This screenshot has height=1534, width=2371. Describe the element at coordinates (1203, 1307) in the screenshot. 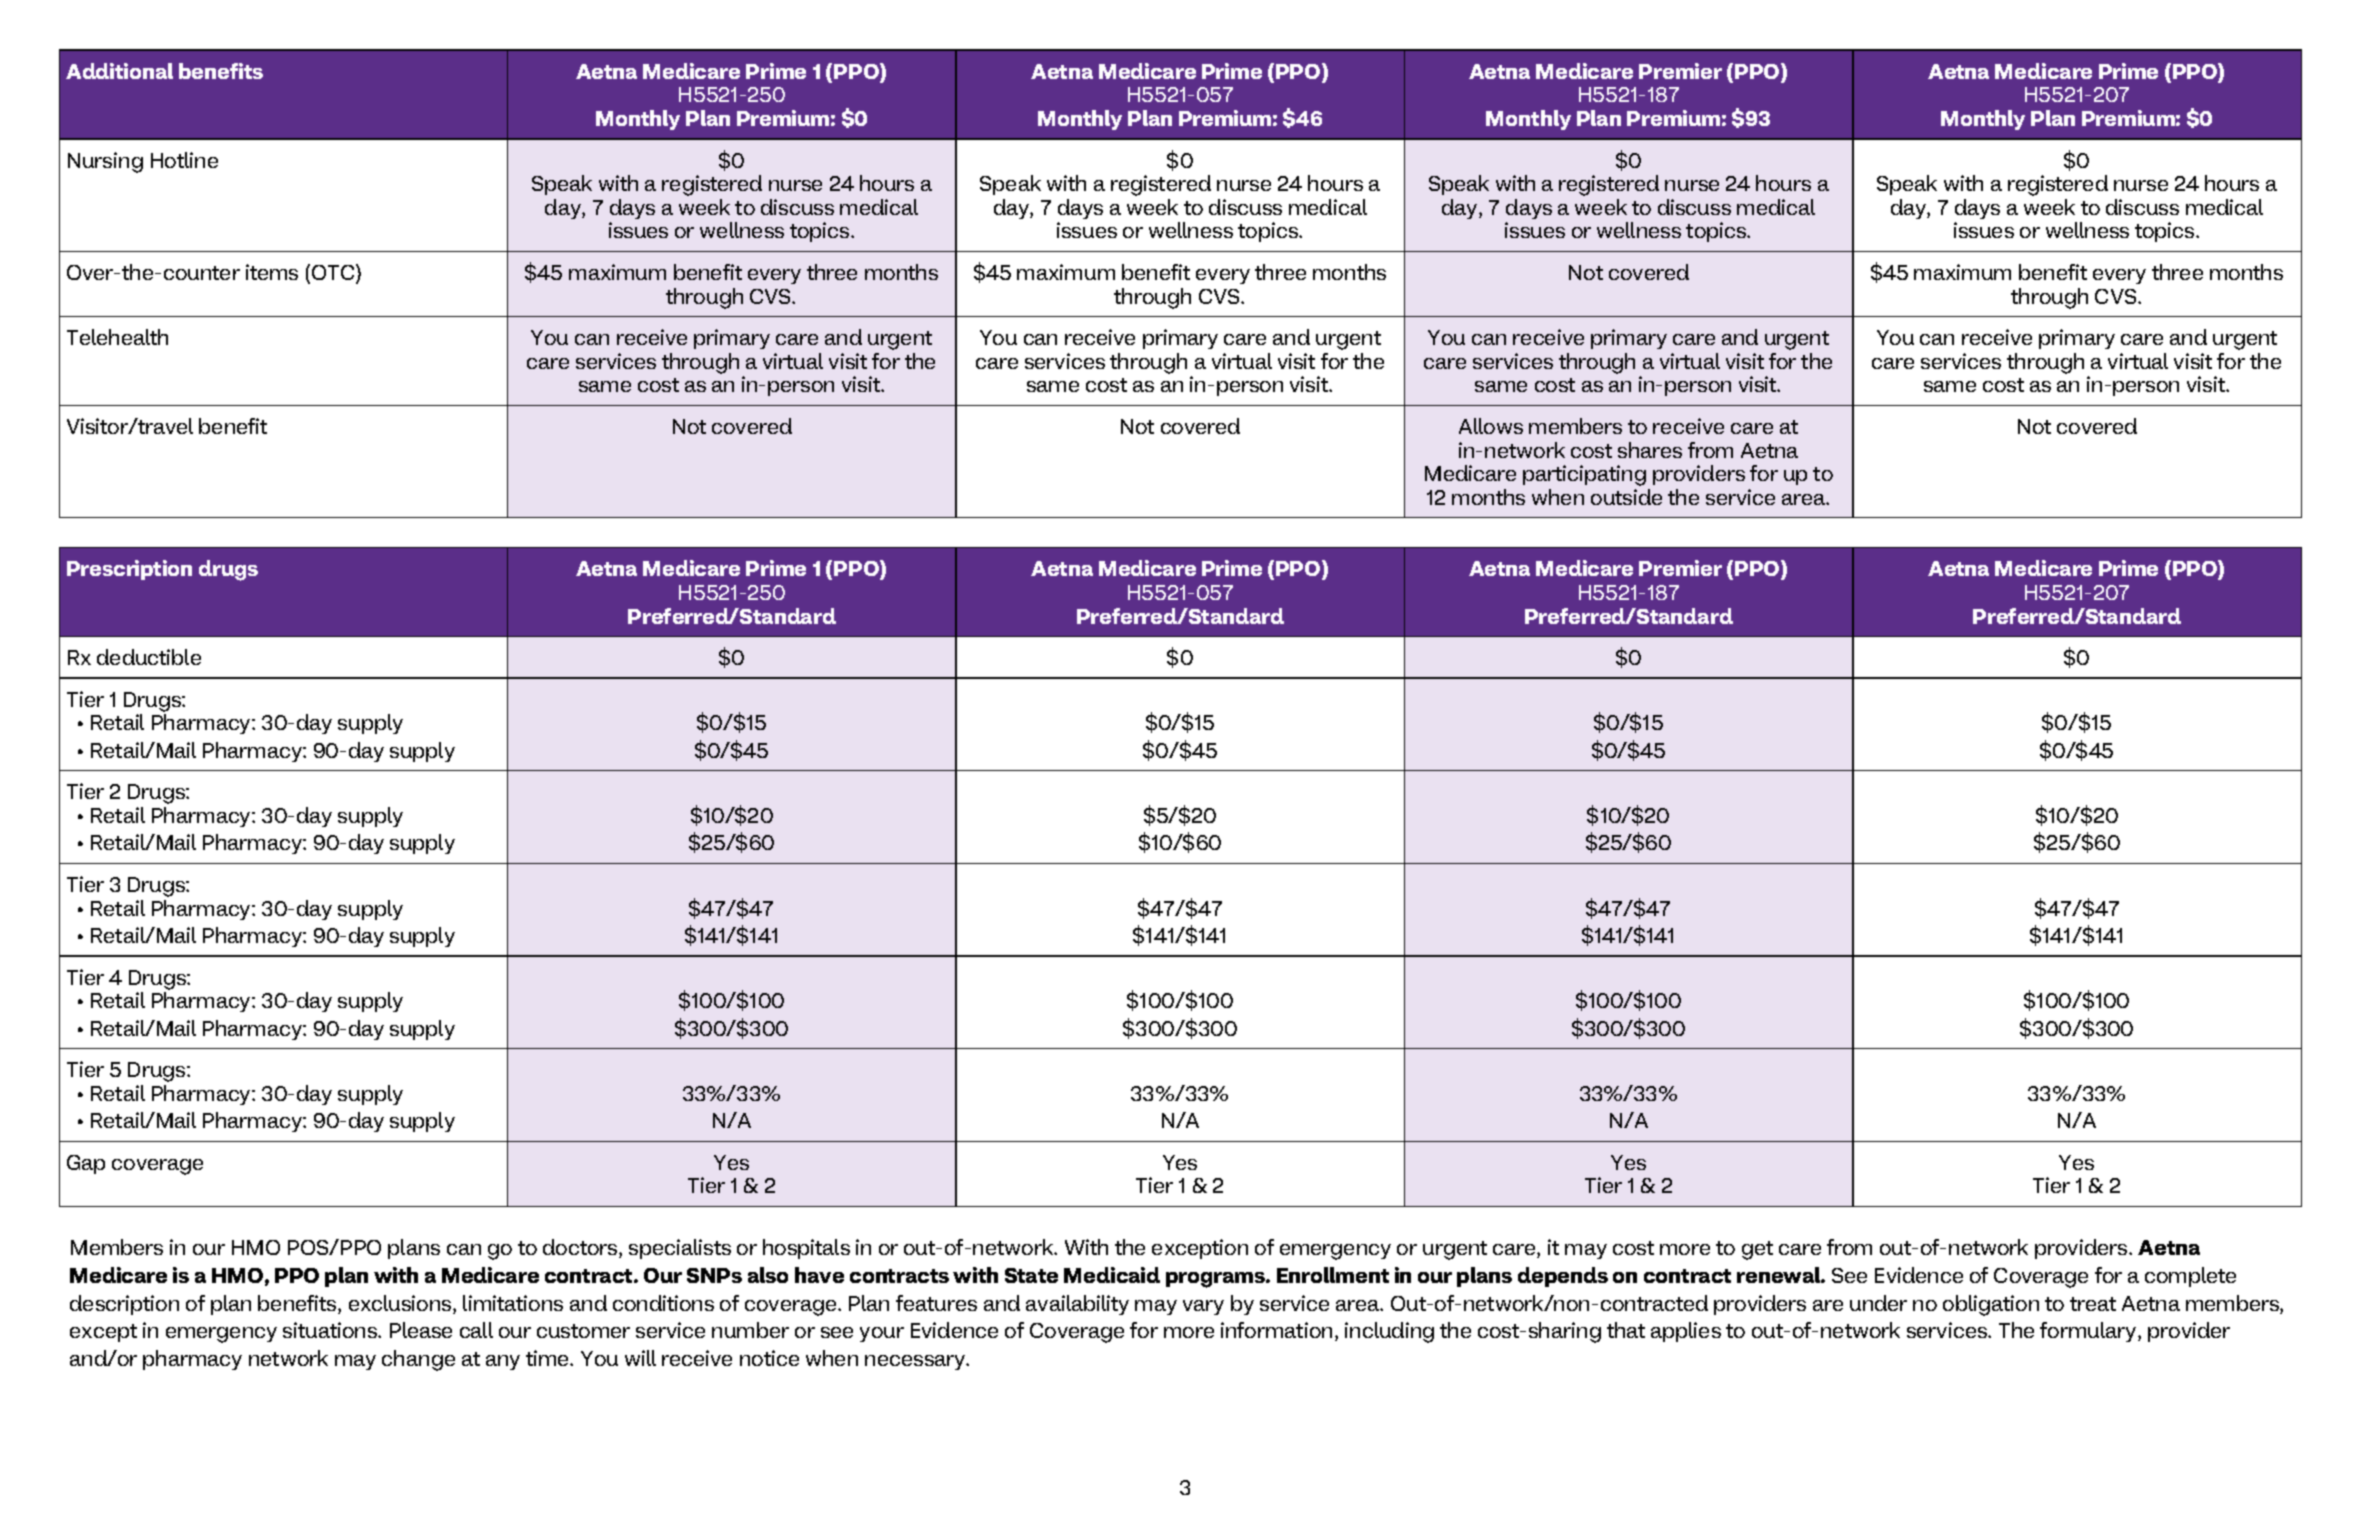

I see `vary` at that location.
